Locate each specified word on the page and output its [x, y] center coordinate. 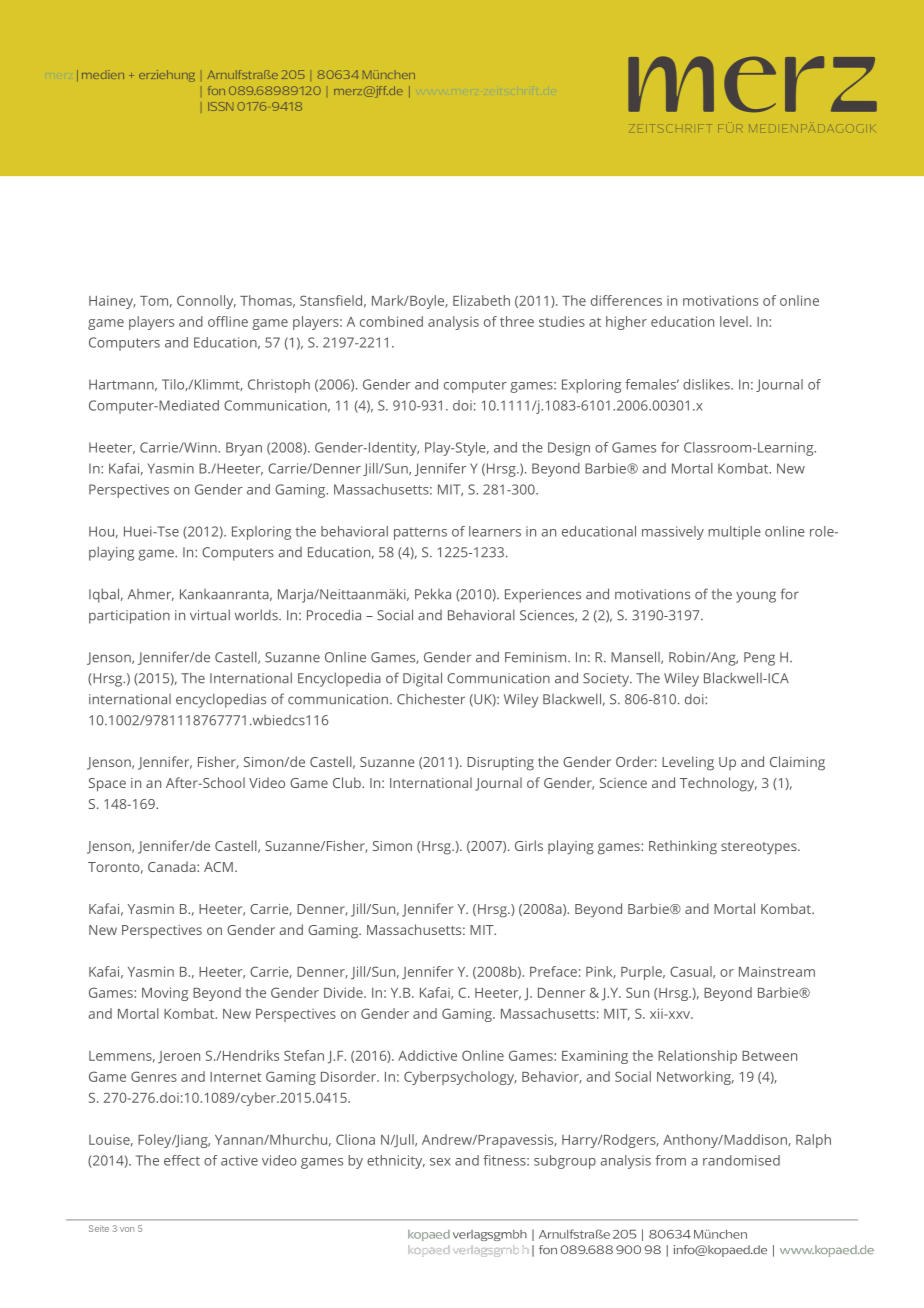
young [756, 597]
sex [440, 1162]
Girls [529, 845]
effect [182, 1160]
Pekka [433, 594]
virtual [210, 615]
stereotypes [760, 848]
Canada [173, 866]
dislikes [707, 384]
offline [228, 321]
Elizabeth [481, 300]
